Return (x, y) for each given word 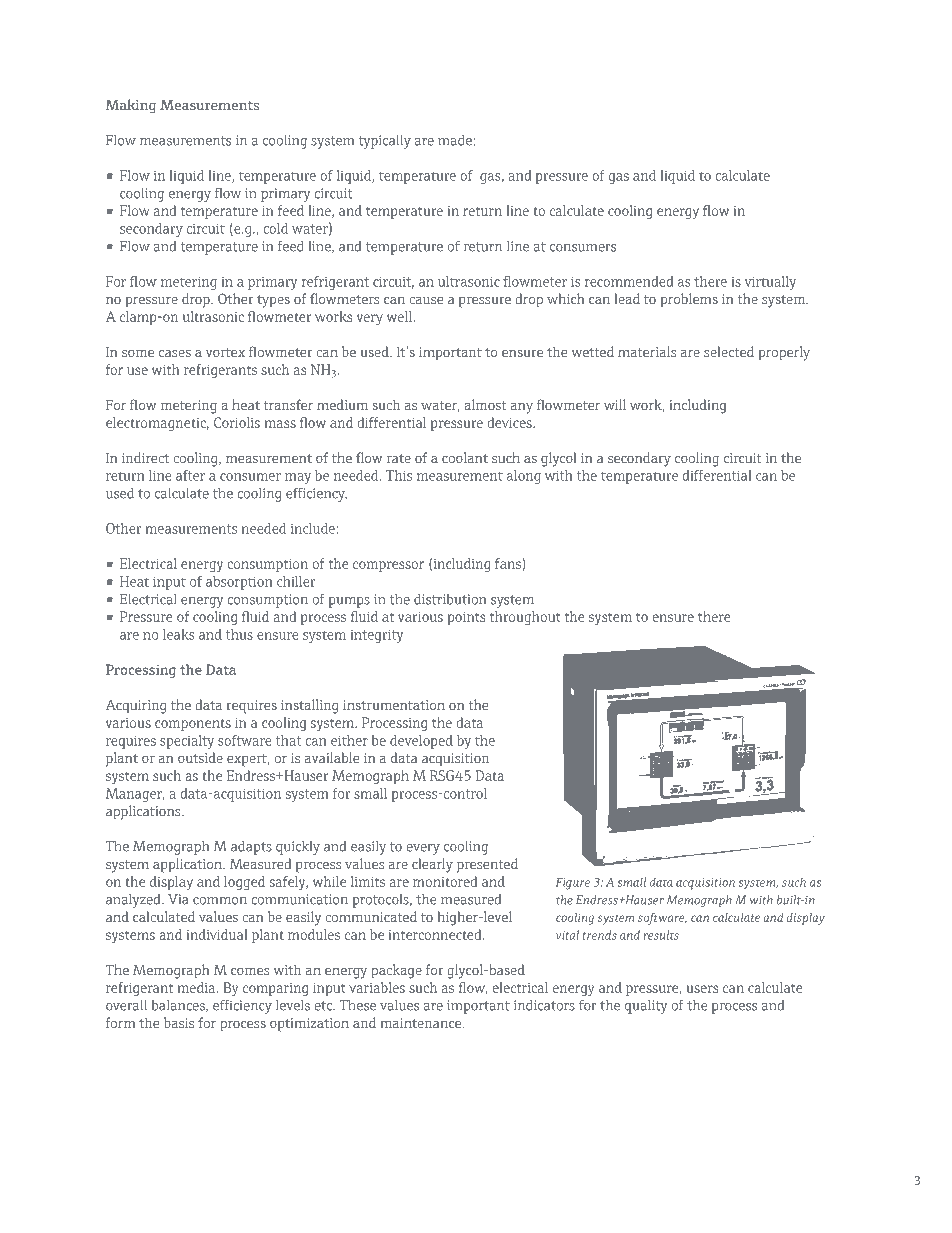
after (190, 475)
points (466, 618)
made (455, 140)
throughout (525, 618)
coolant (465, 457)
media (197, 987)
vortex (225, 352)
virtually (770, 283)
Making (131, 106)
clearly (432, 865)
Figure (573, 884)
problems (689, 300)
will (615, 404)
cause (426, 300)
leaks (178, 634)
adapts (251, 848)
